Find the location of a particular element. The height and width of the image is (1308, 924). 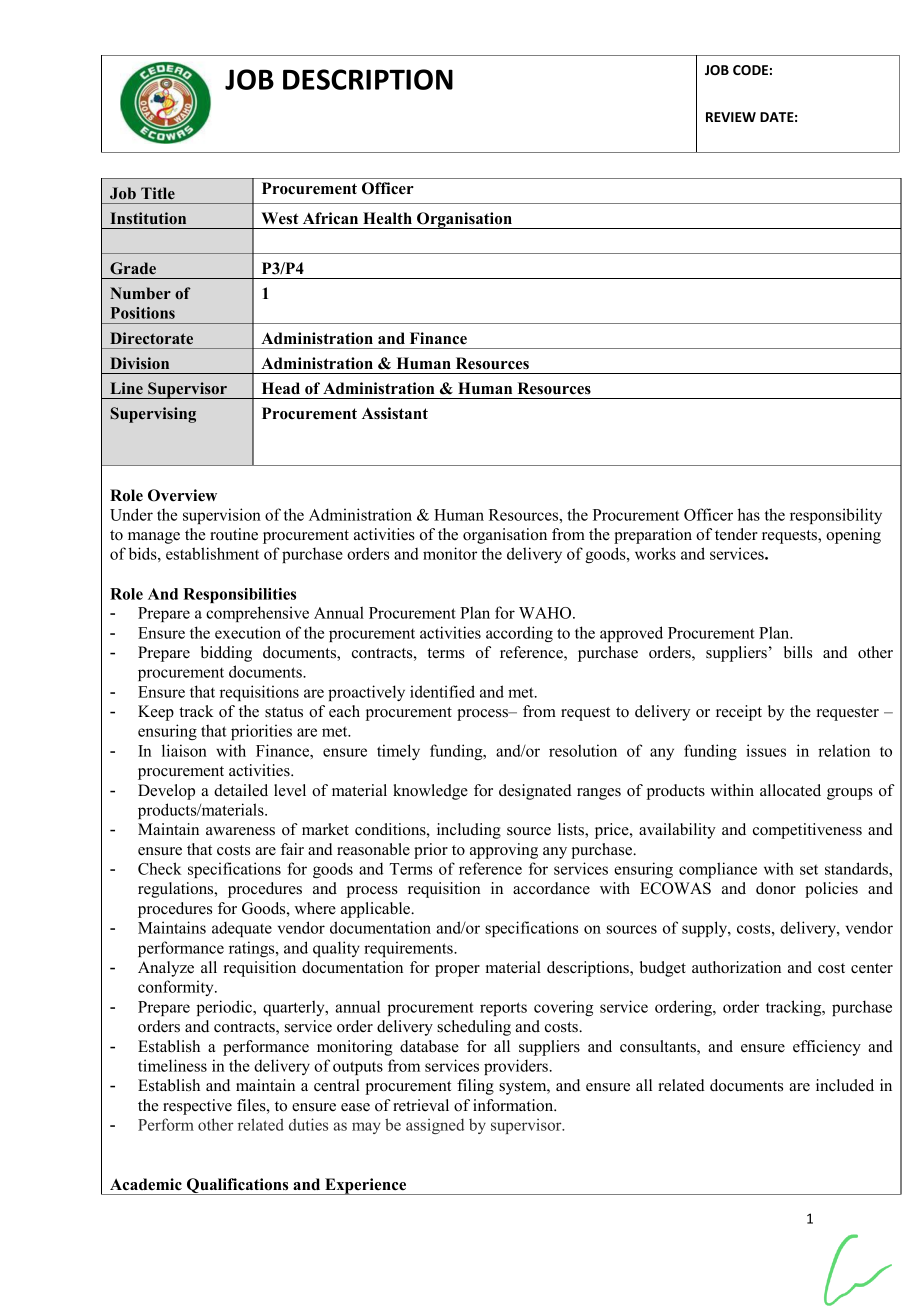

authorization is located at coordinates (736, 967).
